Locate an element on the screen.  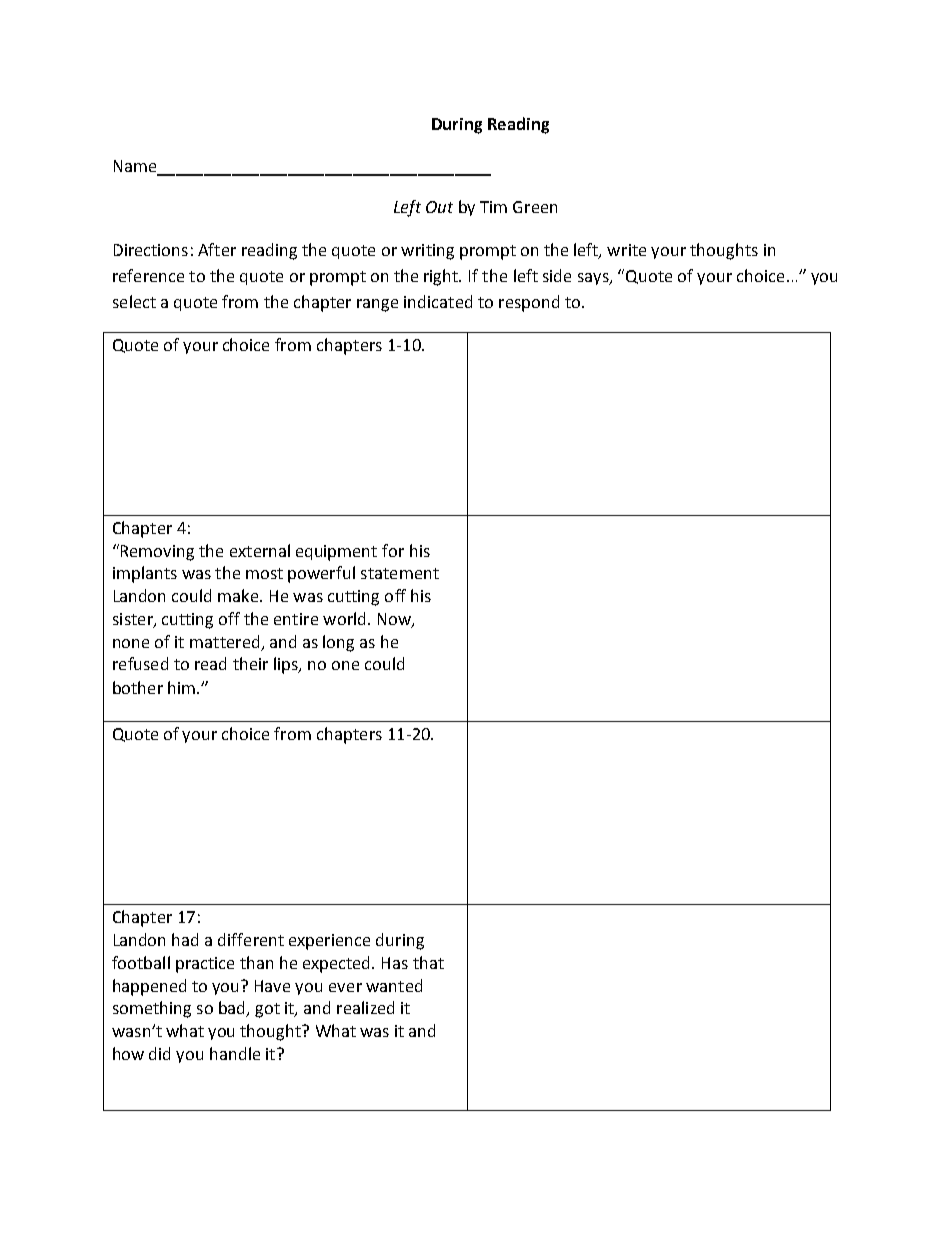
had is located at coordinates (185, 939).
